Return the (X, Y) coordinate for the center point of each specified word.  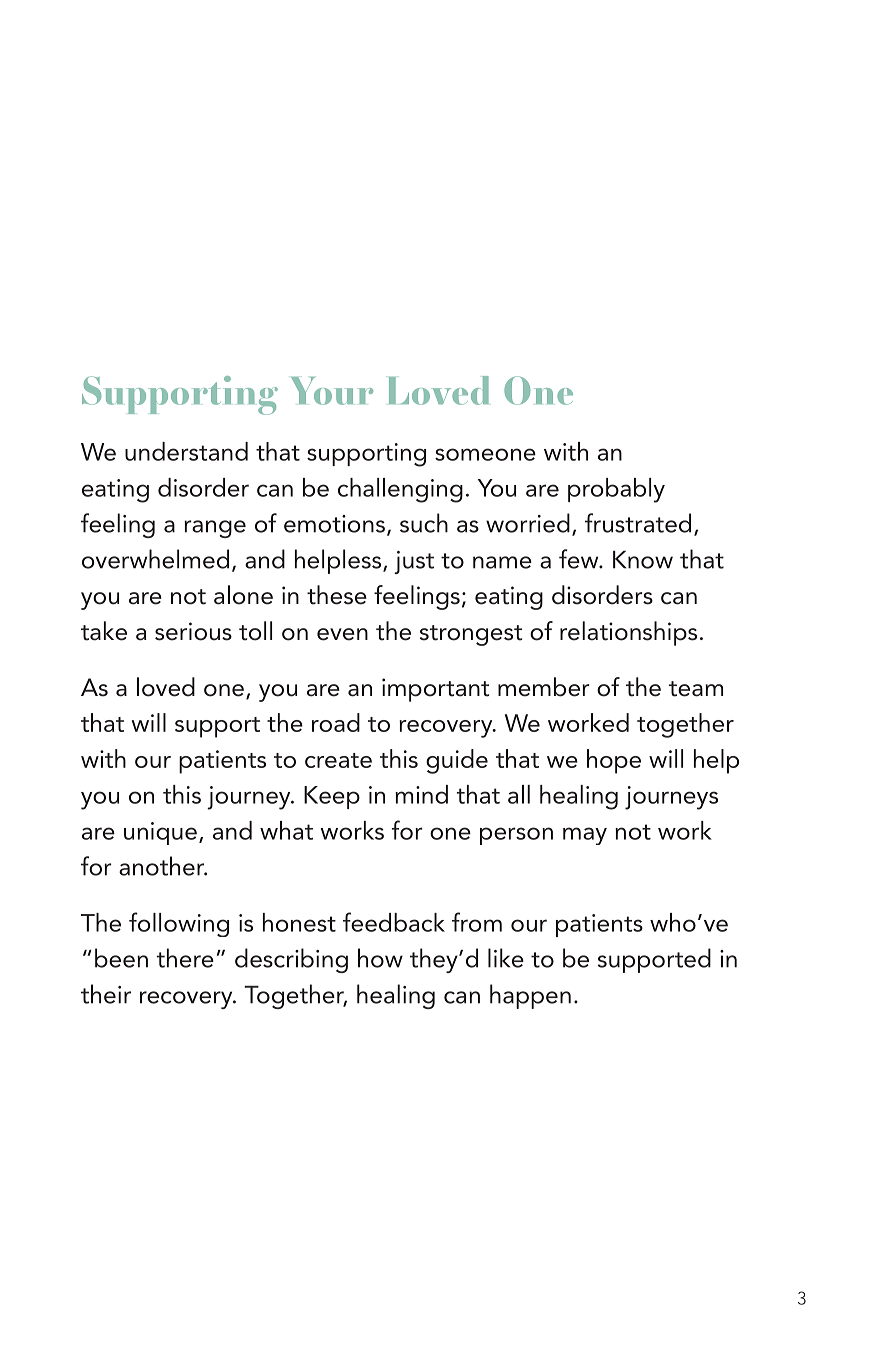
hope (614, 761)
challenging (400, 490)
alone (243, 595)
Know (643, 560)
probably (616, 490)
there (185, 958)
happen (530, 996)
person (516, 836)
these (337, 595)
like (506, 958)
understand (186, 451)
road (336, 722)
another (163, 866)
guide (457, 761)
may (585, 836)
